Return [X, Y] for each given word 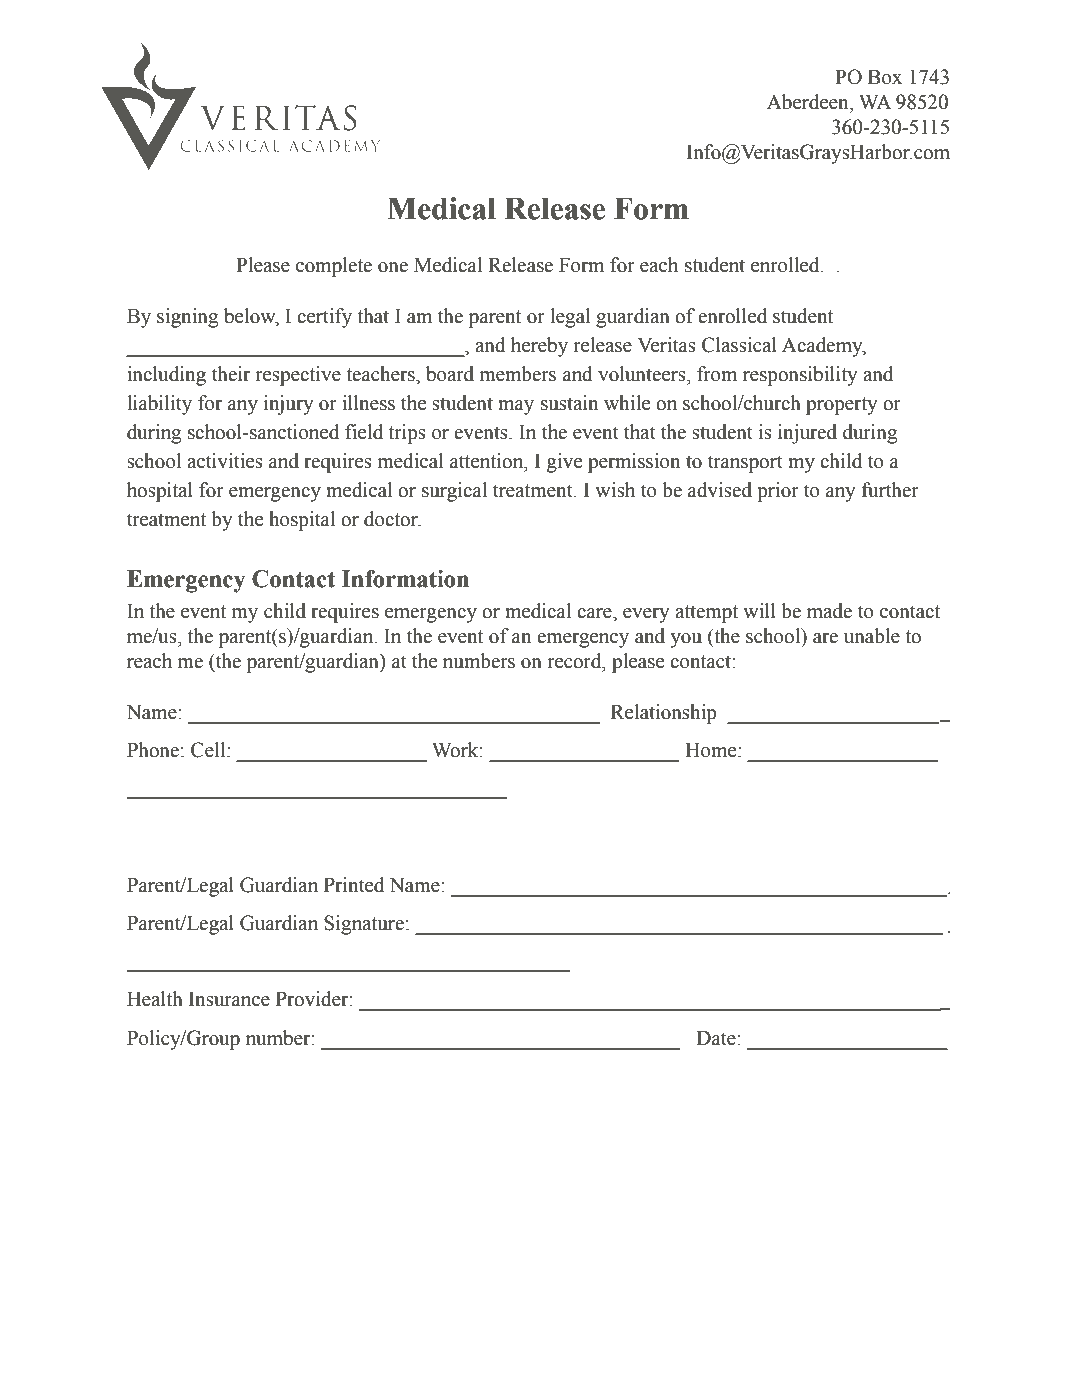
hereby [539, 347]
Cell [209, 750]
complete [334, 267]
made [829, 611]
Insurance [229, 999]
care [595, 613]
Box [885, 77]
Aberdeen [809, 102]
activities [225, 461]
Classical [739, 345]
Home [712, 750]
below [251, 316]
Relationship [664, 714]
